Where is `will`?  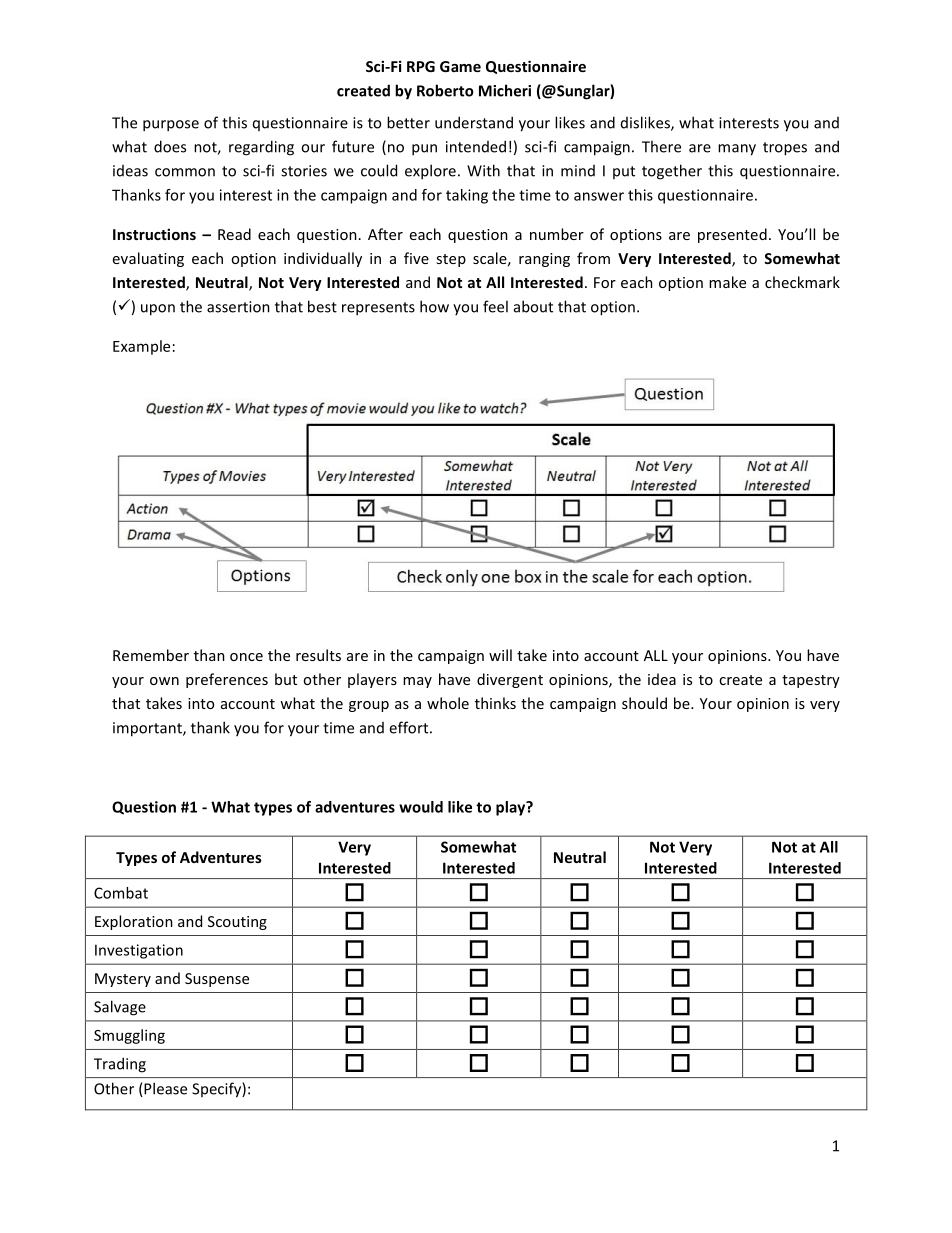
will is located at coordinates (500, 655).
